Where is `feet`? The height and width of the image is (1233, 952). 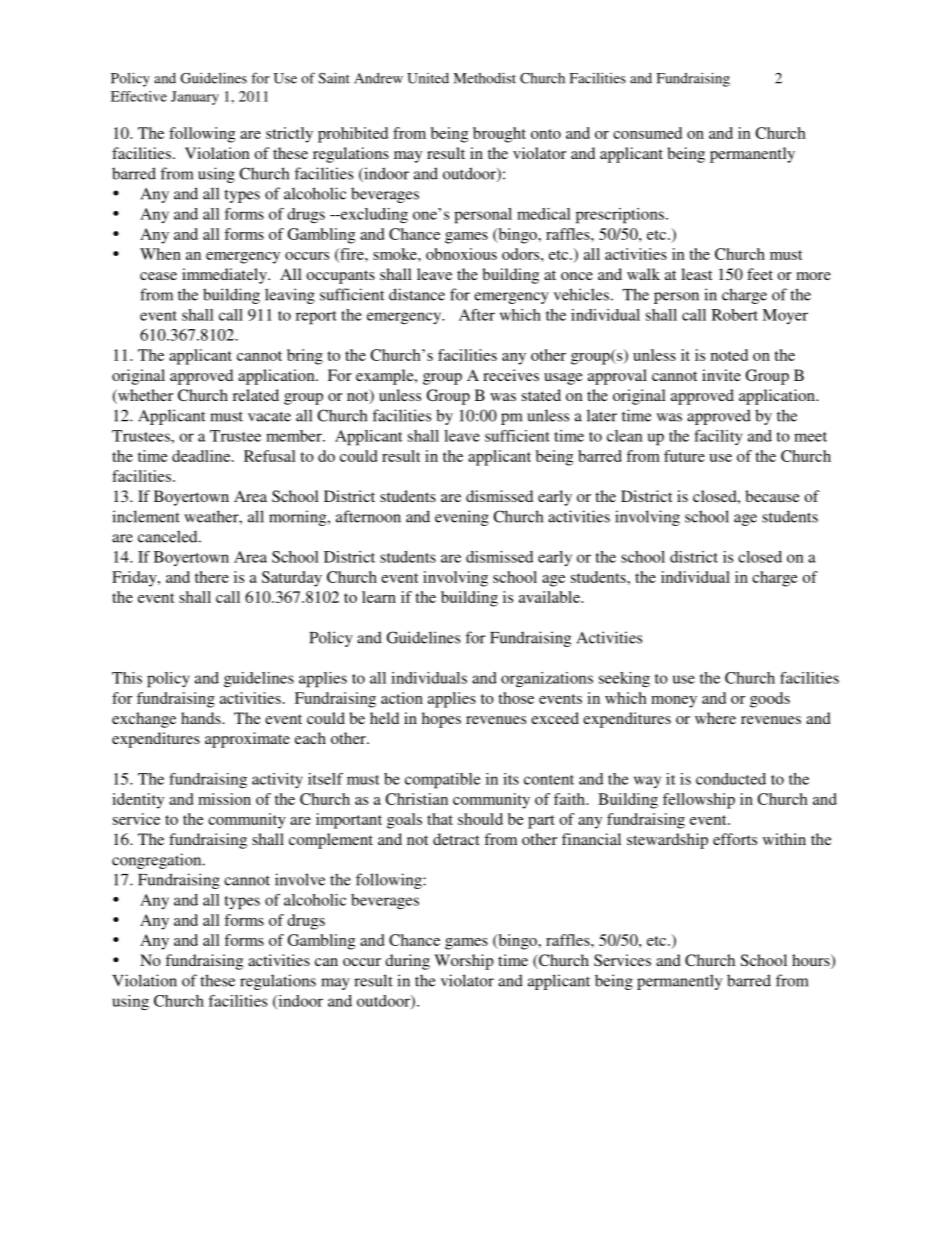 feet is located at coordinates (760, 274).
